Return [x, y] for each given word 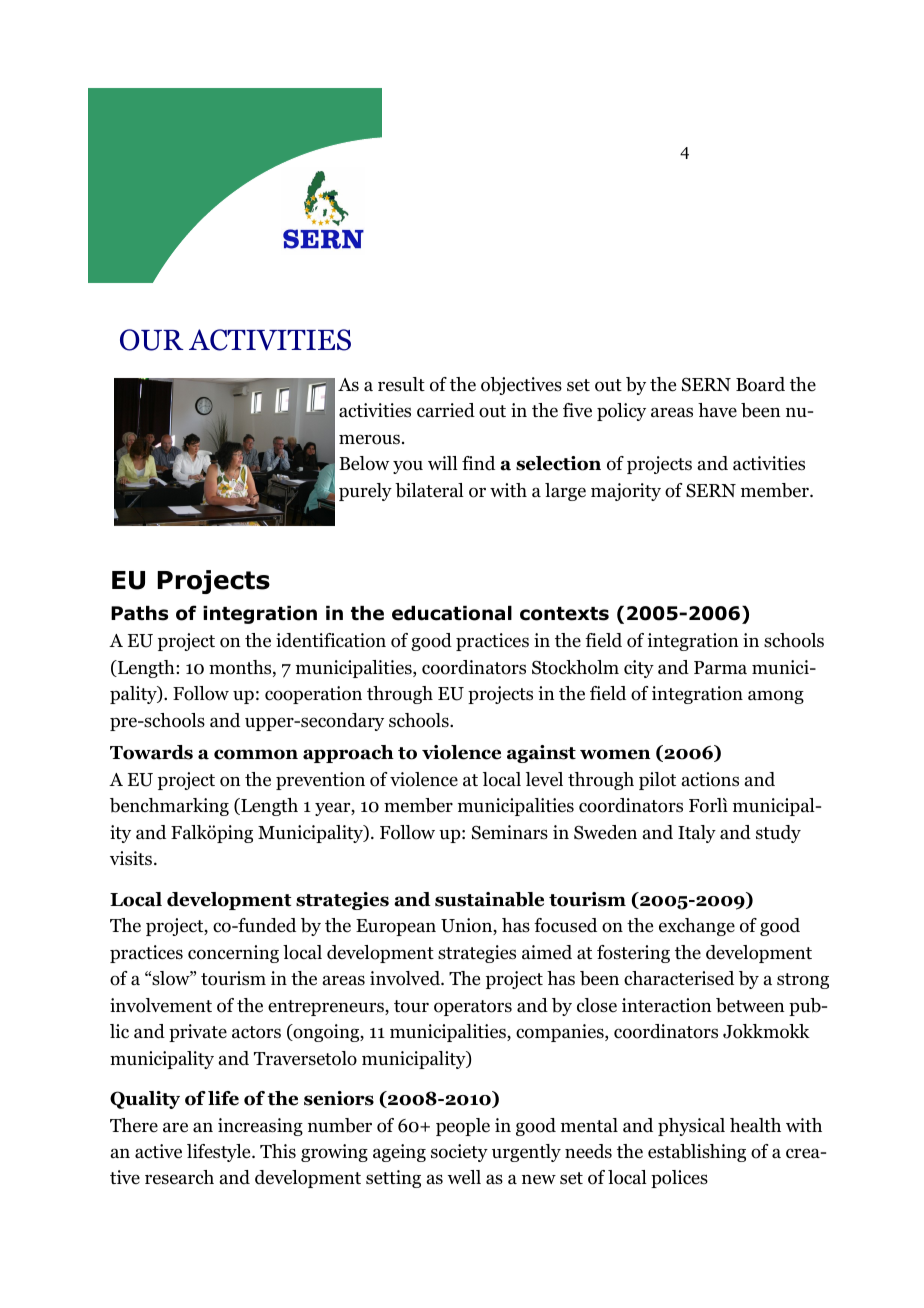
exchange [697, 927]
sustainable [489, 899]
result [401, 384]
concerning [233, 954]
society [459, 1153]
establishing [697, 1153]
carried [446, 410]
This [278, 1151]
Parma [720, 668]
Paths [139, 613]
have [717, 410]
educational [452, 613]
